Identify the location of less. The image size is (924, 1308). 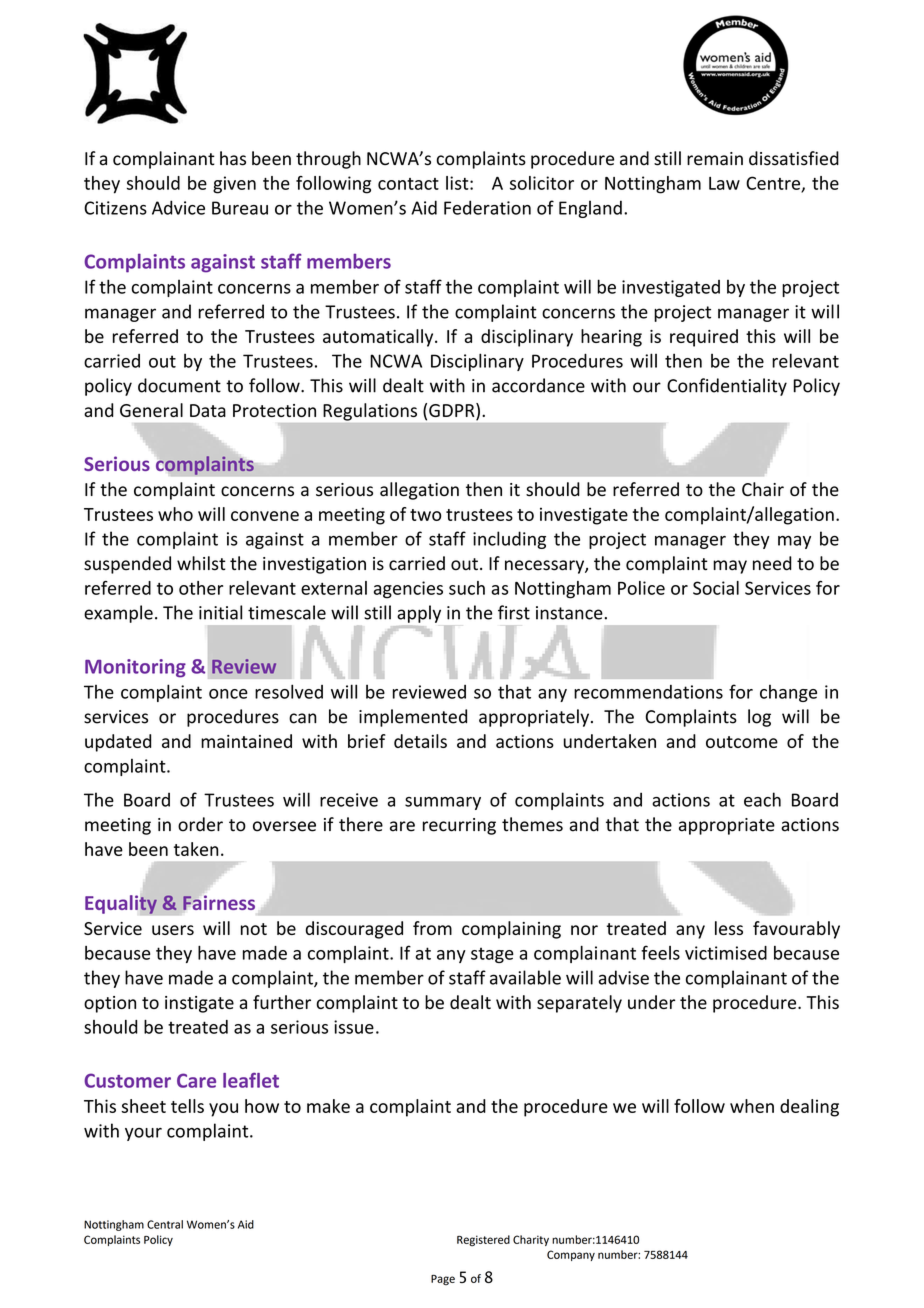
(729, 928).
